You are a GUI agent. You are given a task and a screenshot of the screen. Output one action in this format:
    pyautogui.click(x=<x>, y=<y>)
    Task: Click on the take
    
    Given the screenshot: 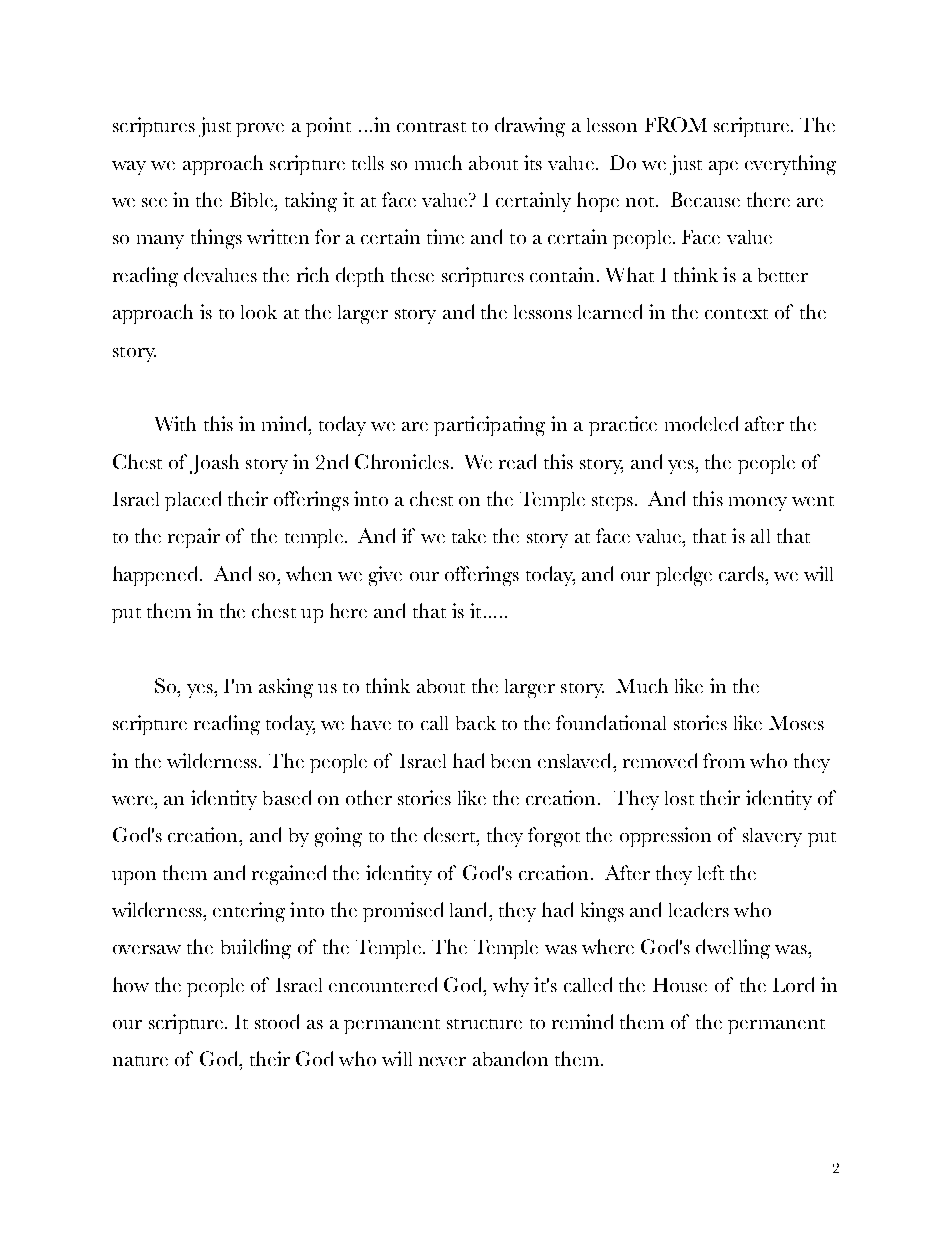 What is the action you would take?
    pyautogui.click(x=469, y=536)
